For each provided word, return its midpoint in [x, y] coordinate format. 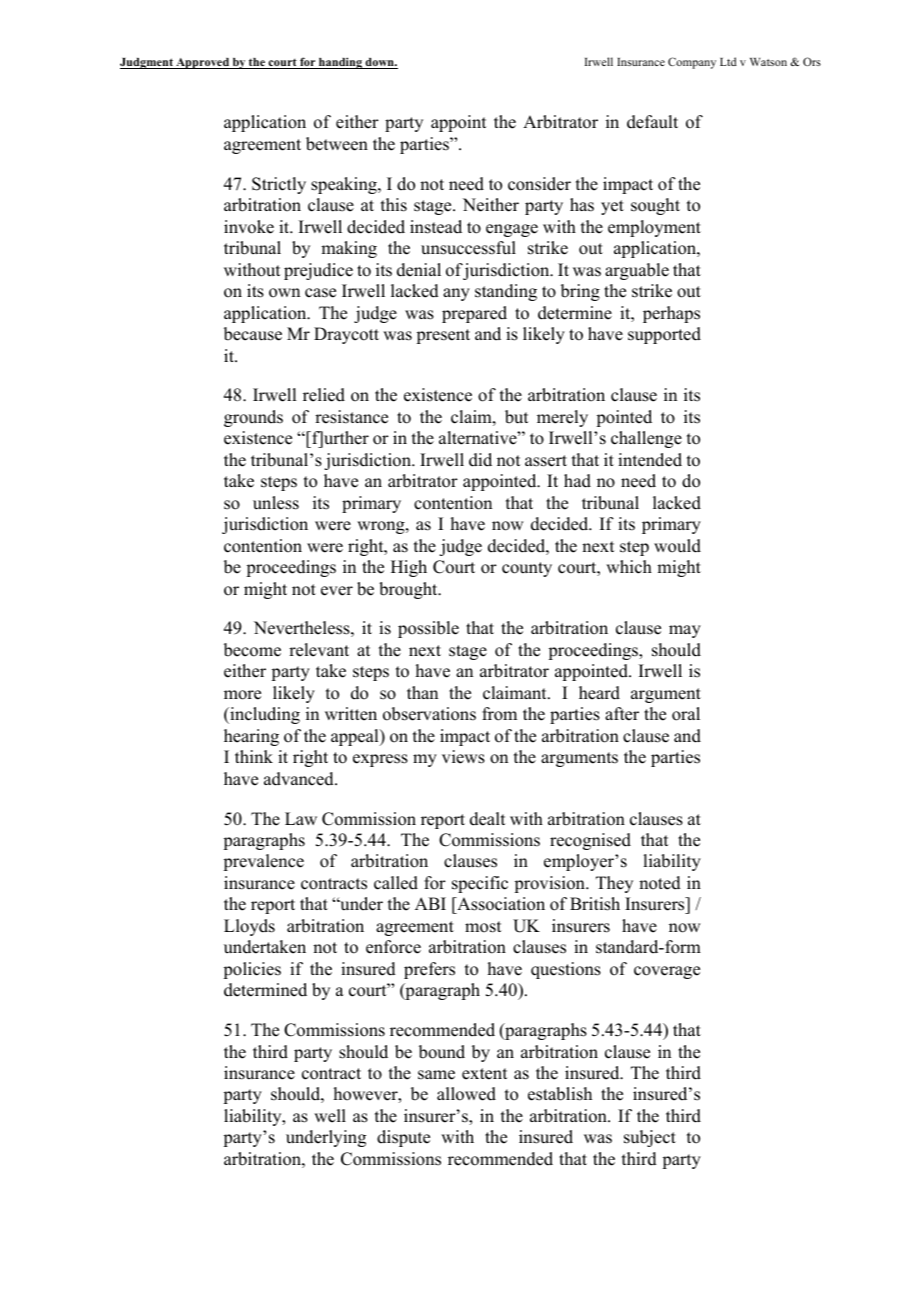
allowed [466, 1094]
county [527, 569]
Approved [202, 63]
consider [539, 184]
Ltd [728, 61]
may [685, 631]
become [252, 650]
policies [252, 970]
